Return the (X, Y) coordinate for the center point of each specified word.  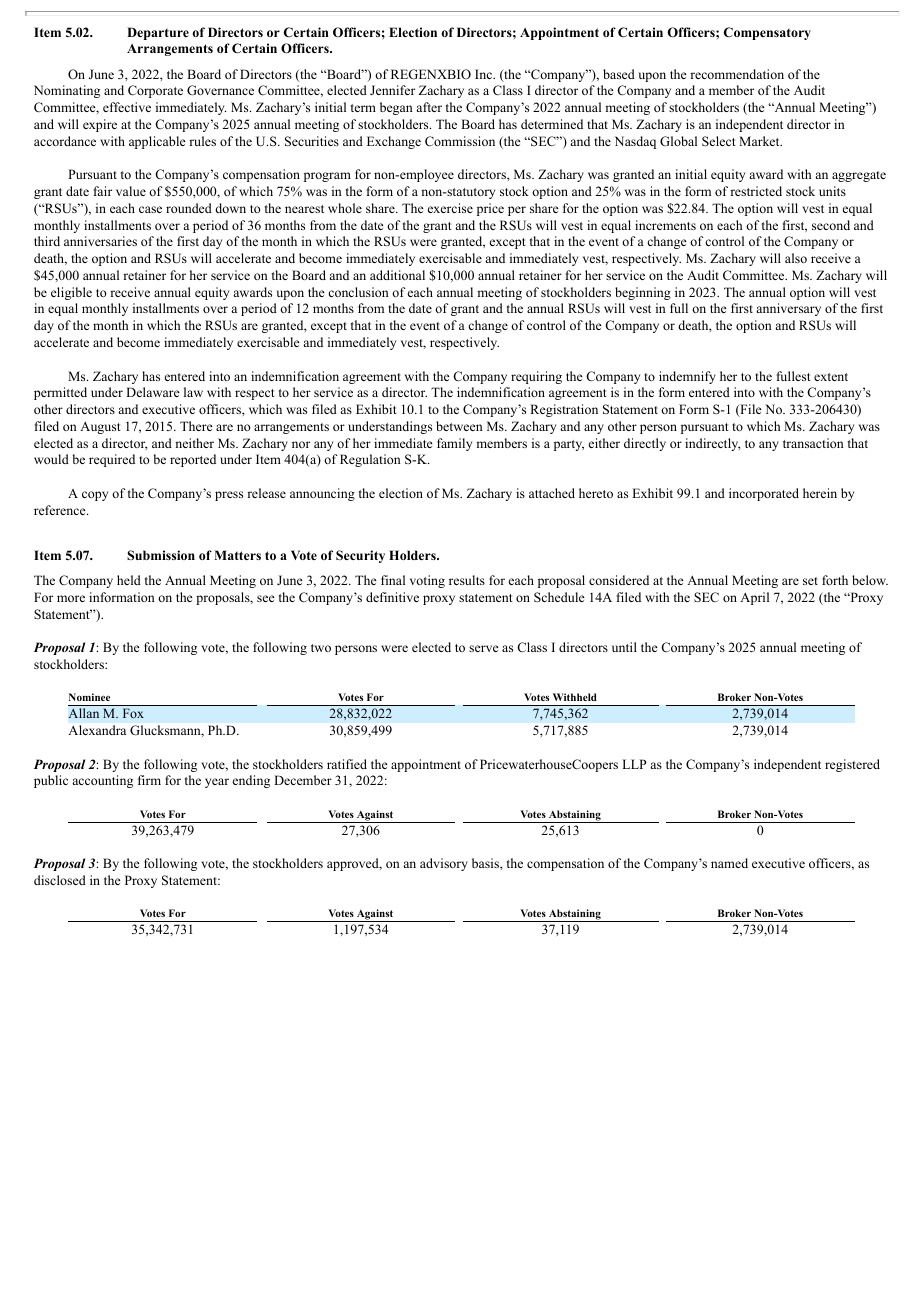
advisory (444, 864)
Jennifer (392, 90)
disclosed (60, 880)
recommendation (737, 74)
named (729, 863)
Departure (158, 33)
